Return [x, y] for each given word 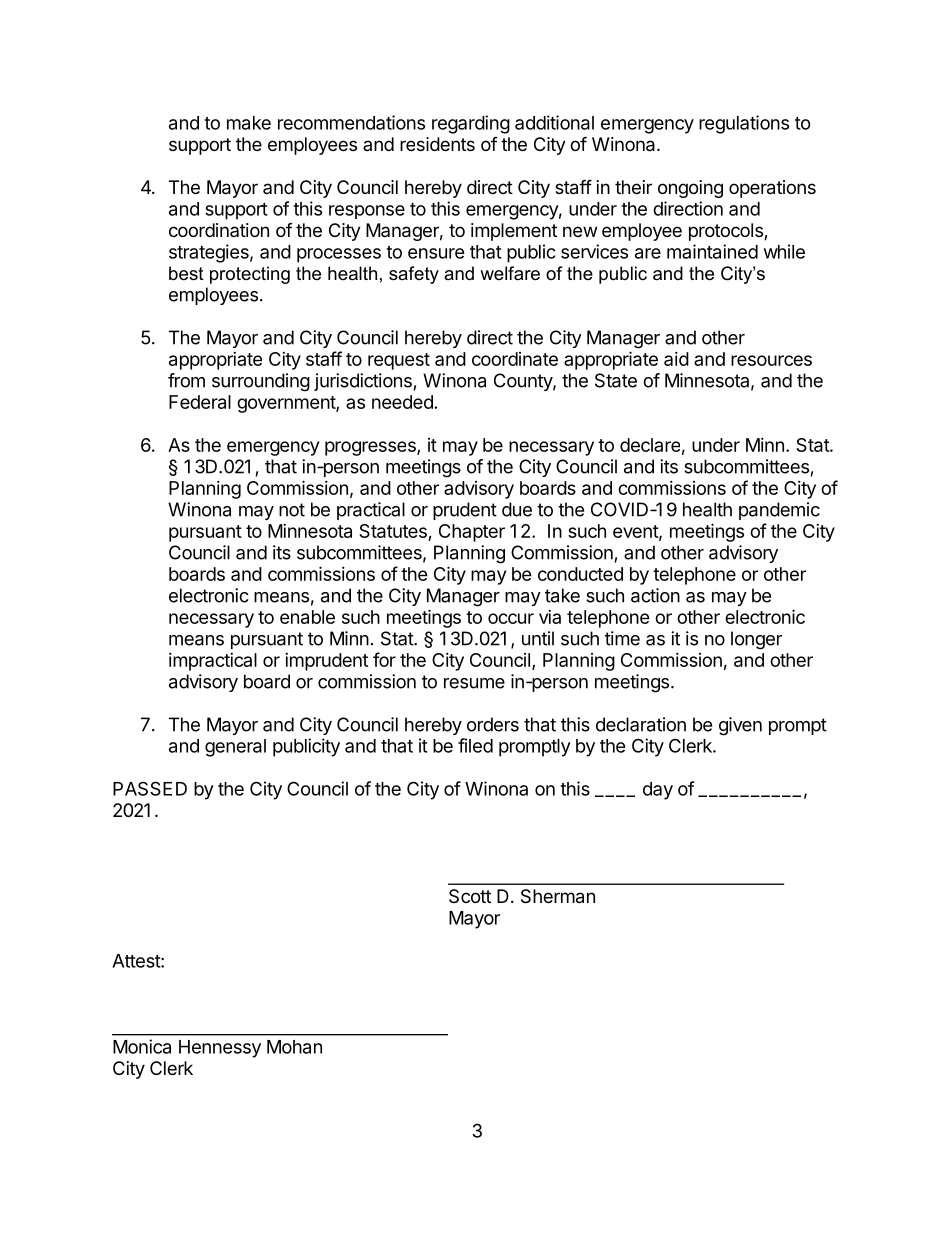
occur [511, 618]
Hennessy [220, 1049]
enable [307, 617]
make [249, 123]
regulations [744, 124]
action [655, 595]
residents [437, 144]
